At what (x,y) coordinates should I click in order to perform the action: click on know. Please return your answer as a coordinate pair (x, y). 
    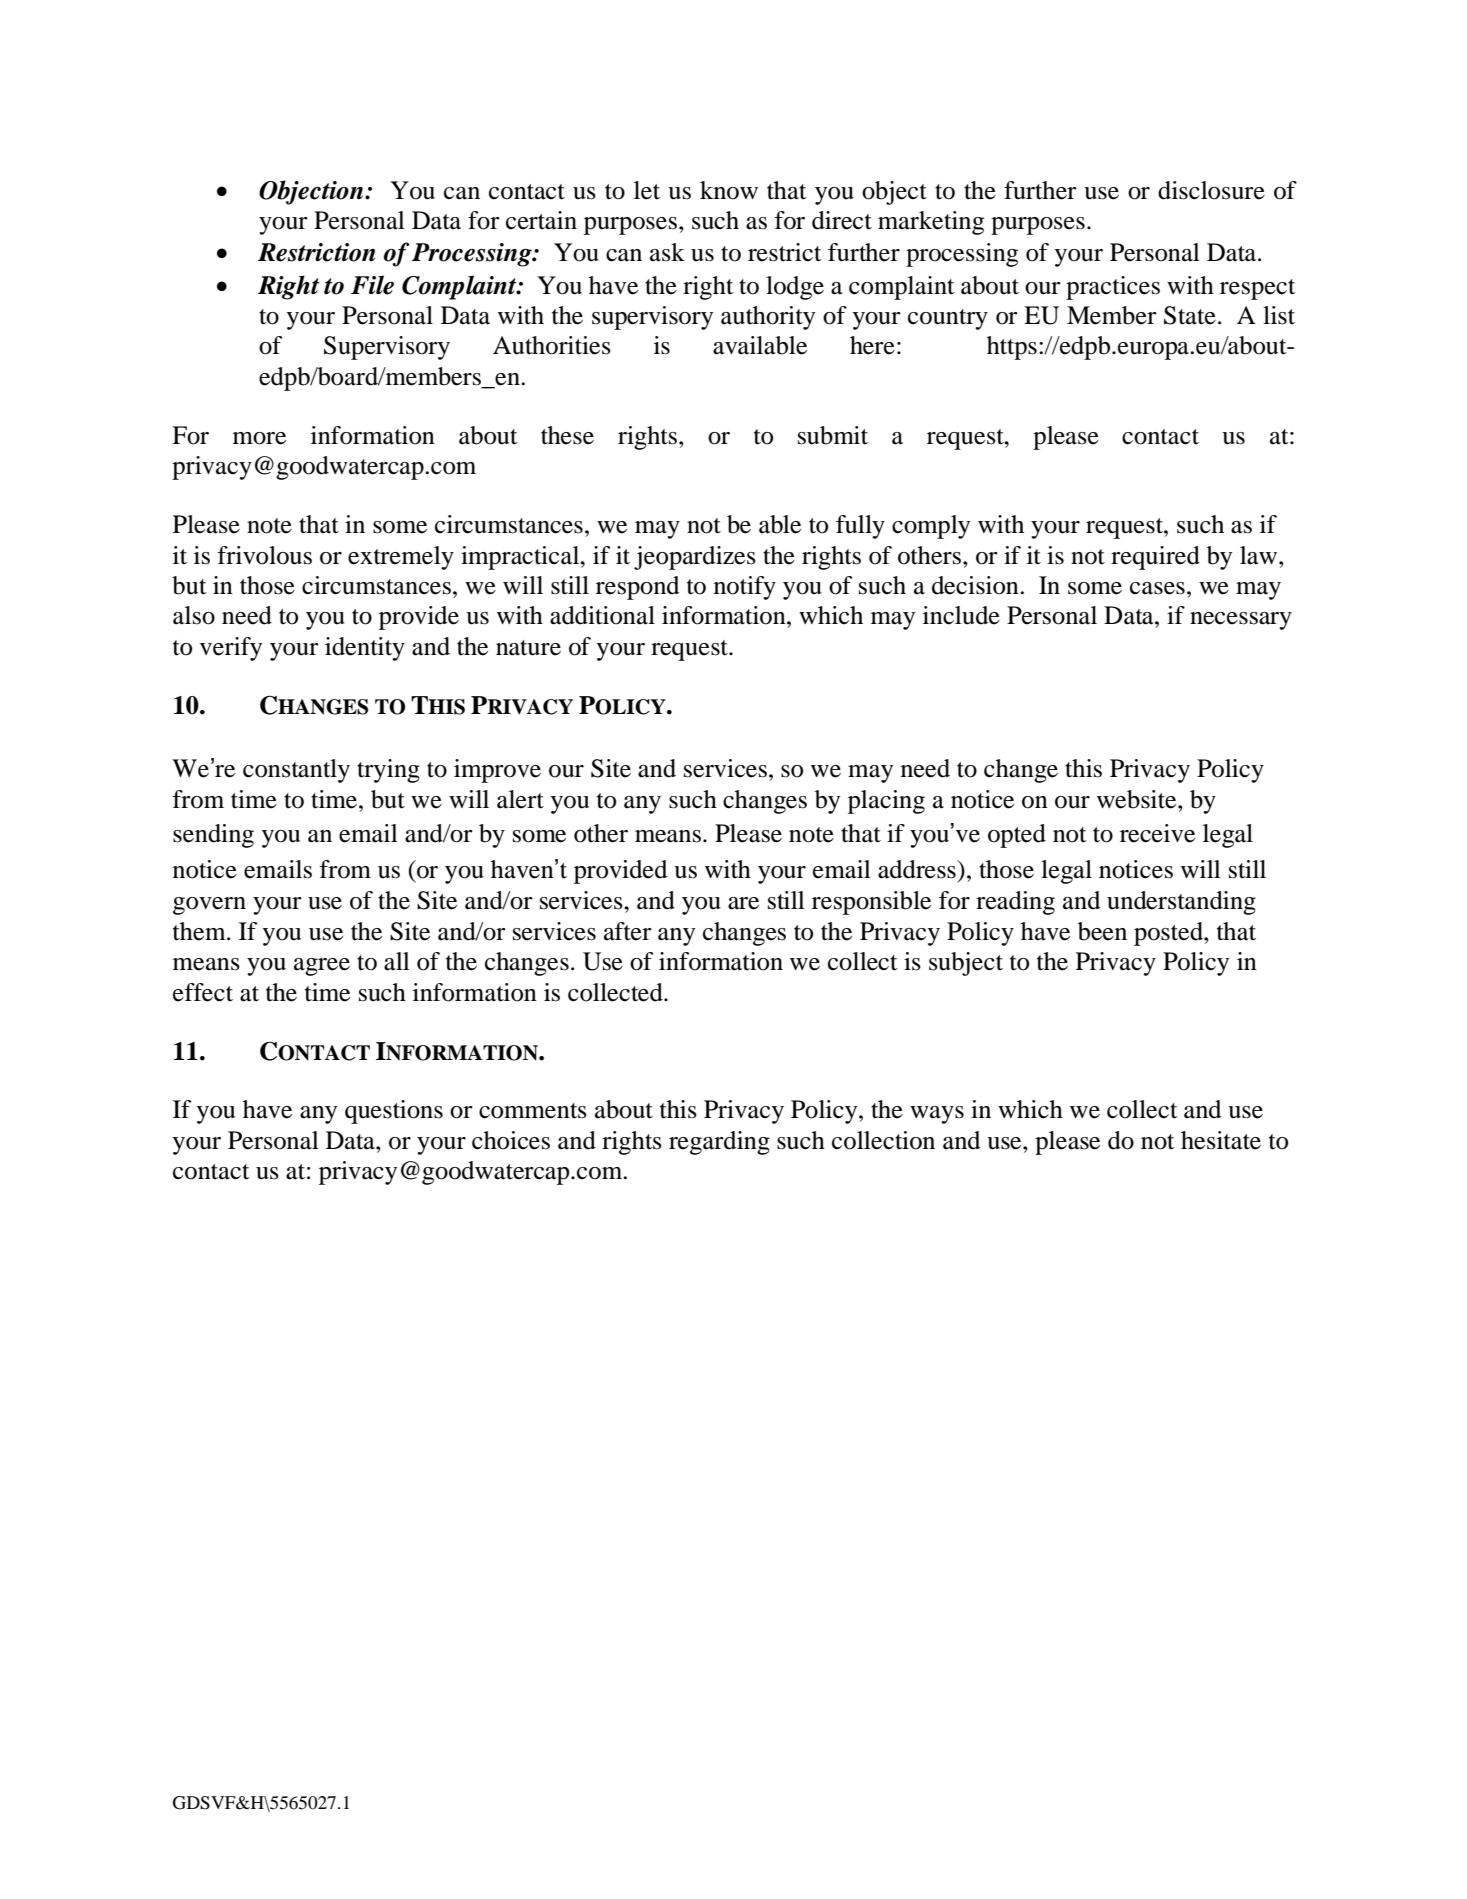
    Looking at the image, I should click on (729, 190).
